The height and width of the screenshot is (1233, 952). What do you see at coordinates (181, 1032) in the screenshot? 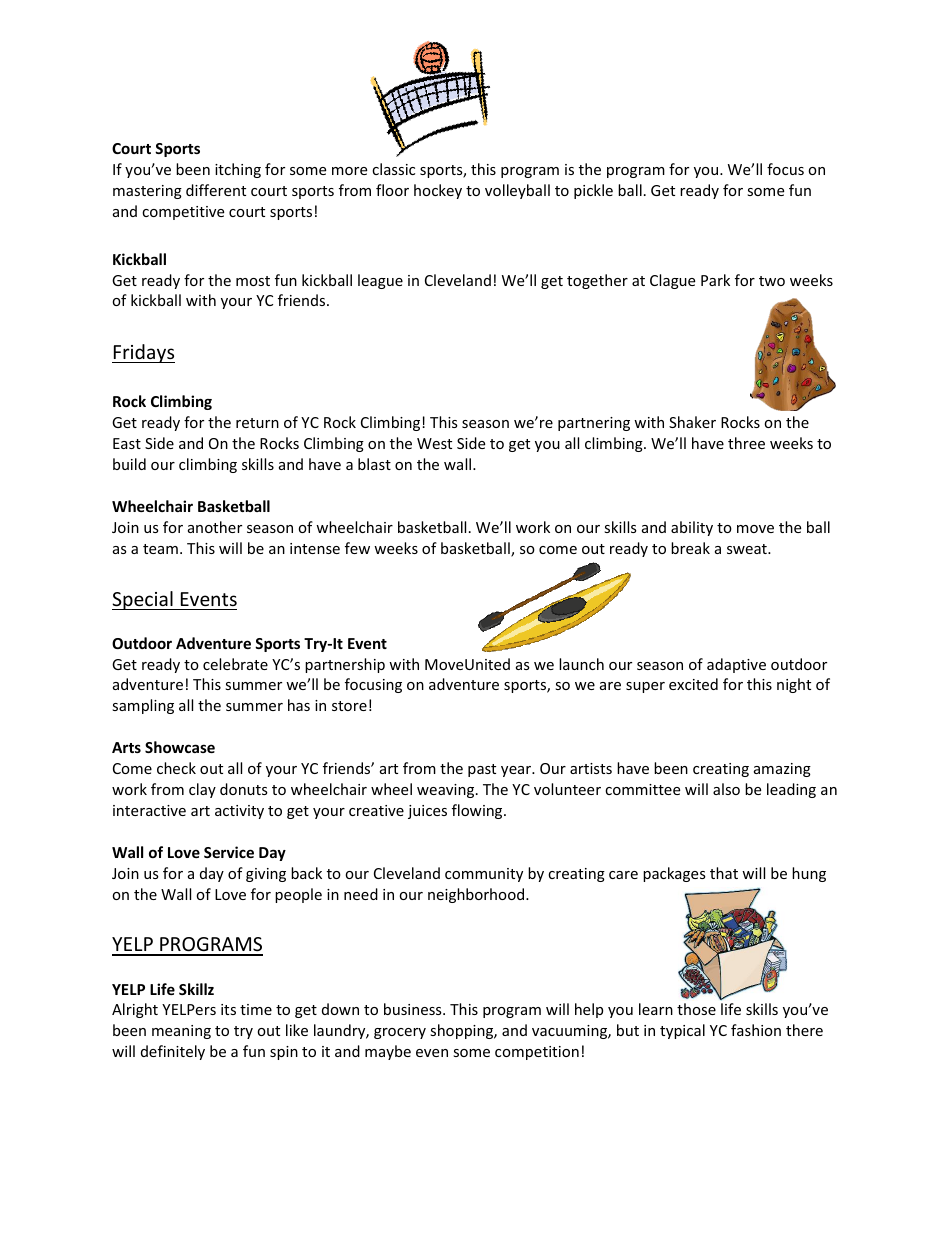
I see `meaning` at bounding box center [181, 1032].
